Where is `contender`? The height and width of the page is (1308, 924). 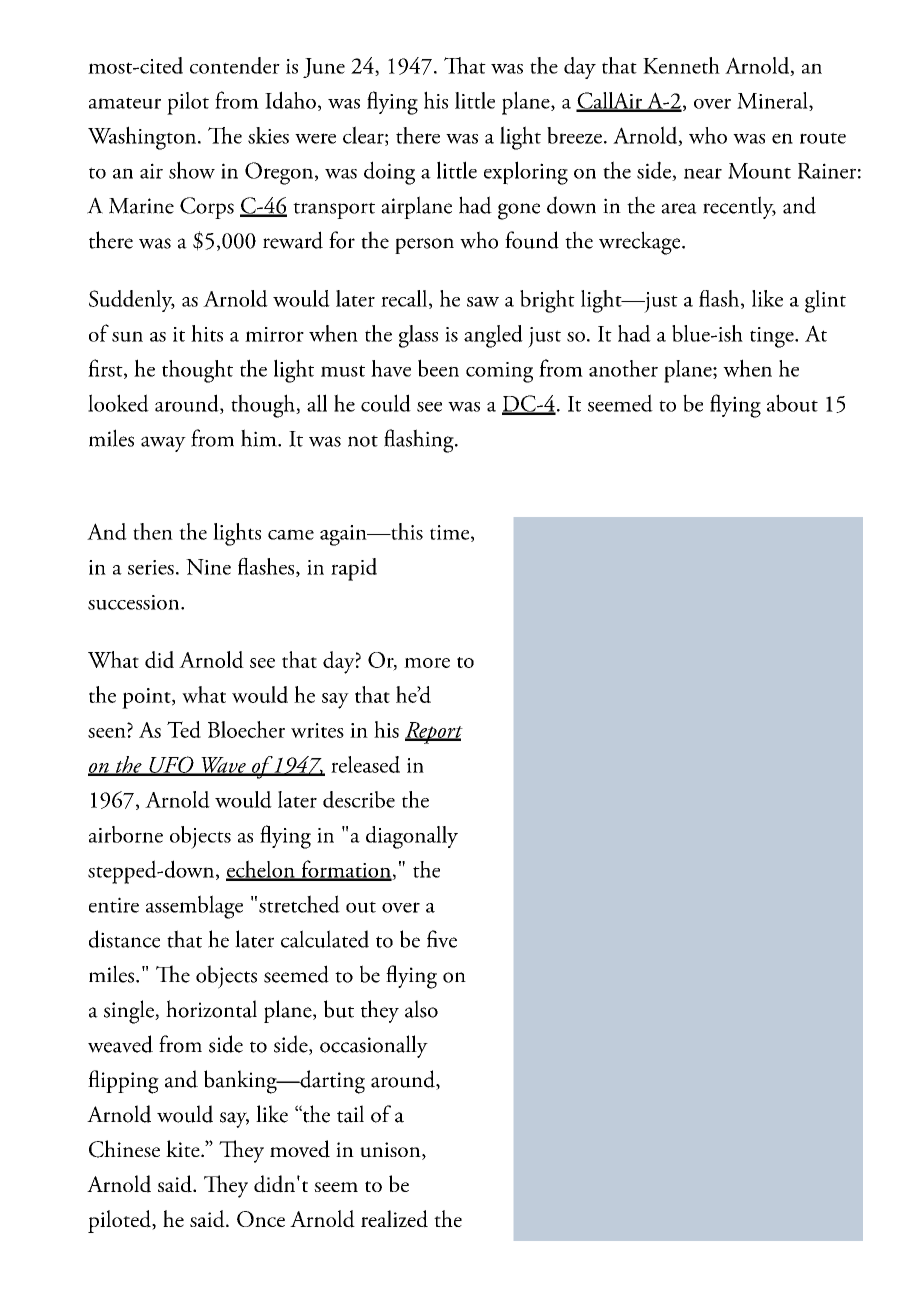 contender is located at coordinates (235, 65).
